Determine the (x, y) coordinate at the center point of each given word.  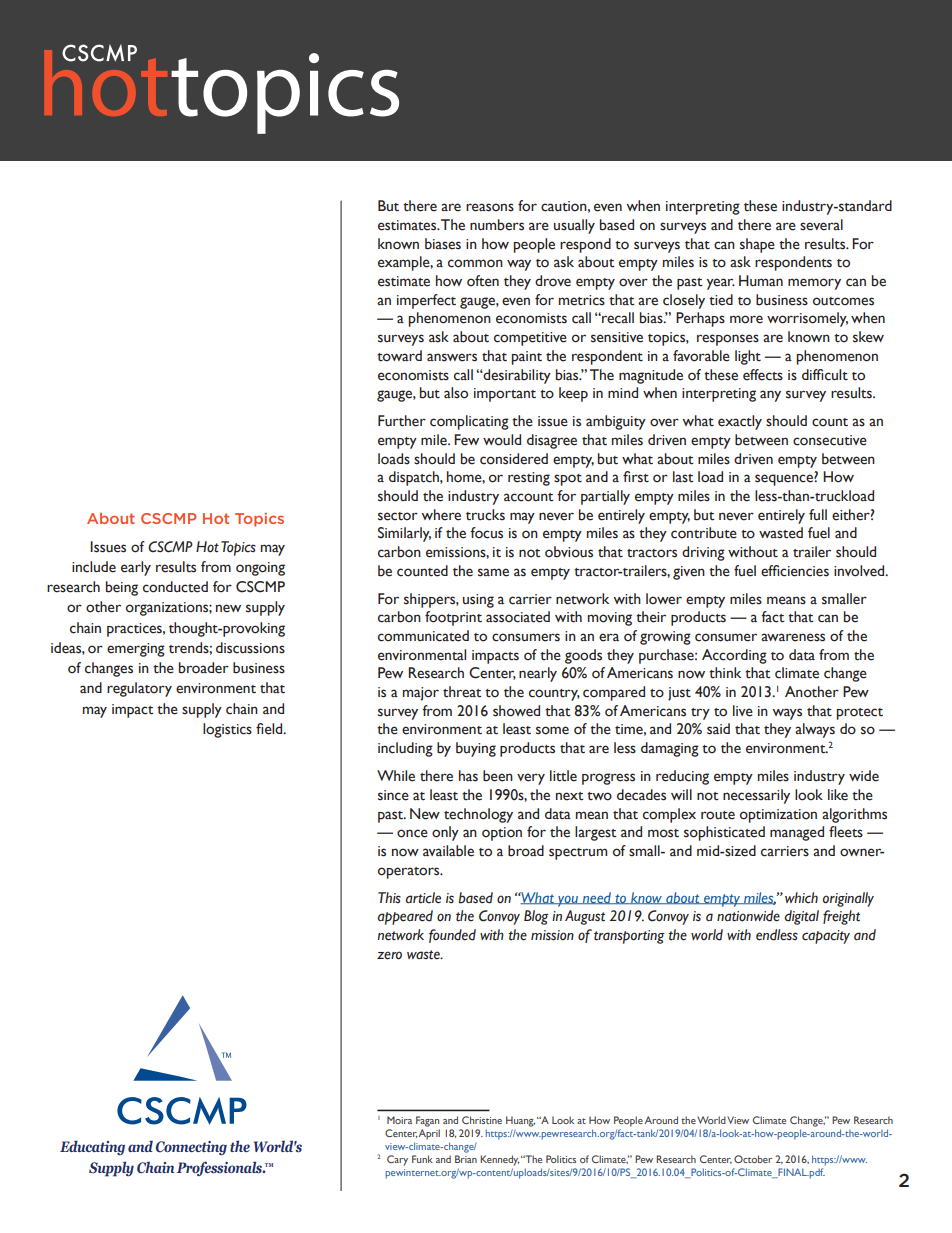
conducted (175, 587)
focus (486, 533)
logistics (227, 730)
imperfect (426, 301)
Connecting (191, 1148)
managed (797, 833)
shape (757, 245)
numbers (497, 225)
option (502, 834)
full (818, 515)
